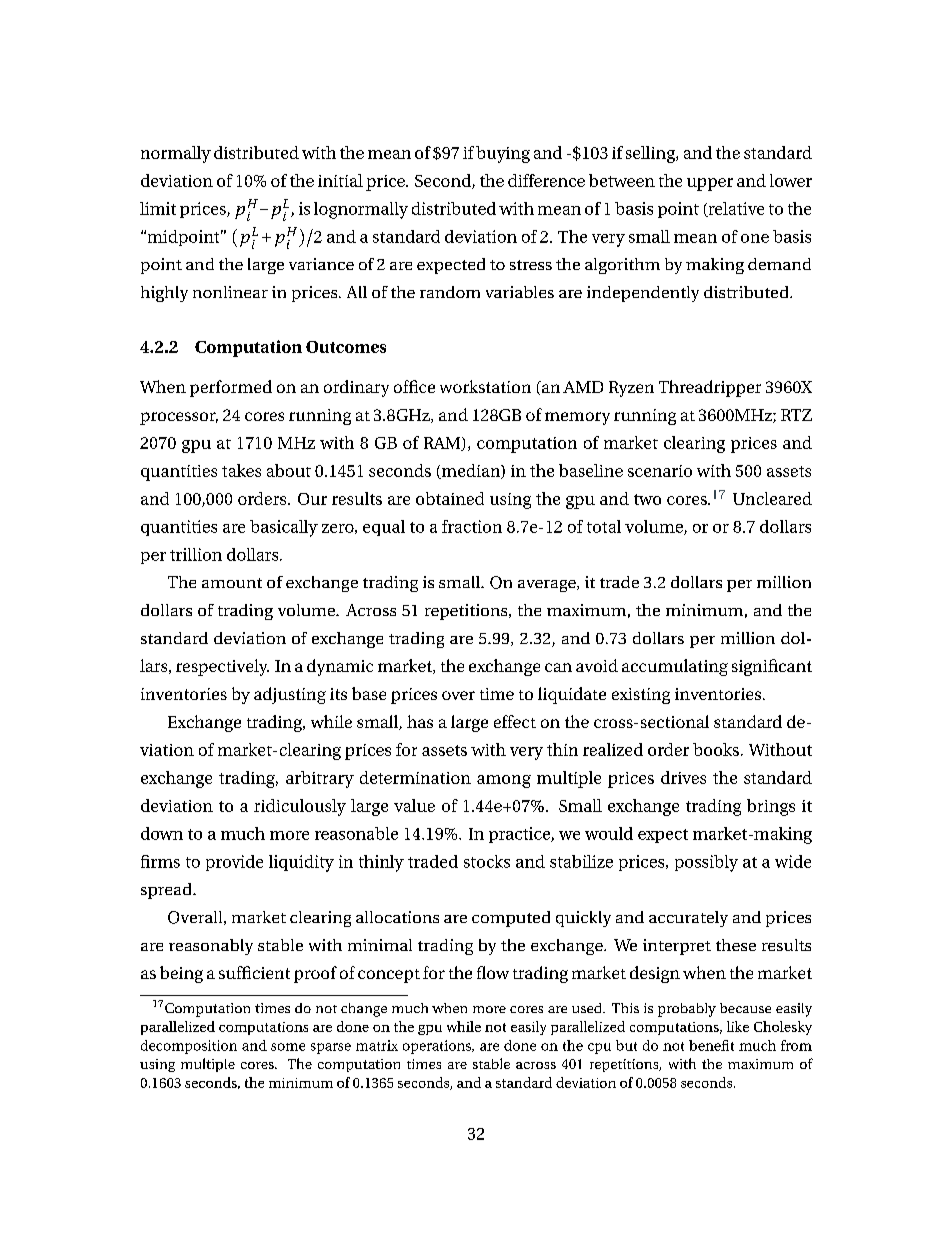 The width and height of the document is (952, 1233). Describe the element at coordinates (503, 154) in the document. I see `buying` at that location.
